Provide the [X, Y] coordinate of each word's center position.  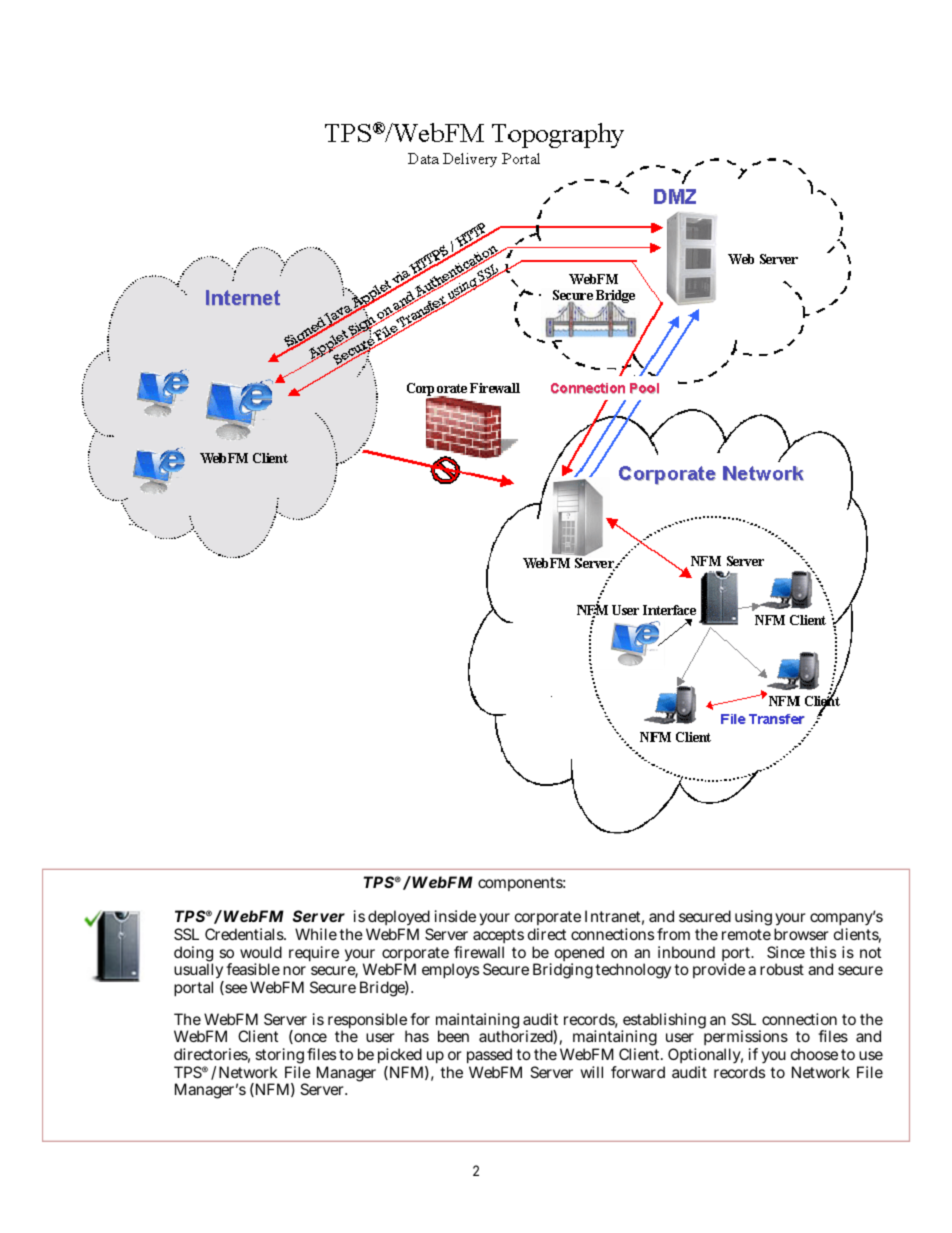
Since [786, 952]
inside [455, 916]
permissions [746, 1039]
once [309, 1038]
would [261, 952]
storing [279, 1057]
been [453, 1036]
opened [579, 955]
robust [782, 969]
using [753, 918]
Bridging [563, 971]
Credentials [245, 934]
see [235, 989]
